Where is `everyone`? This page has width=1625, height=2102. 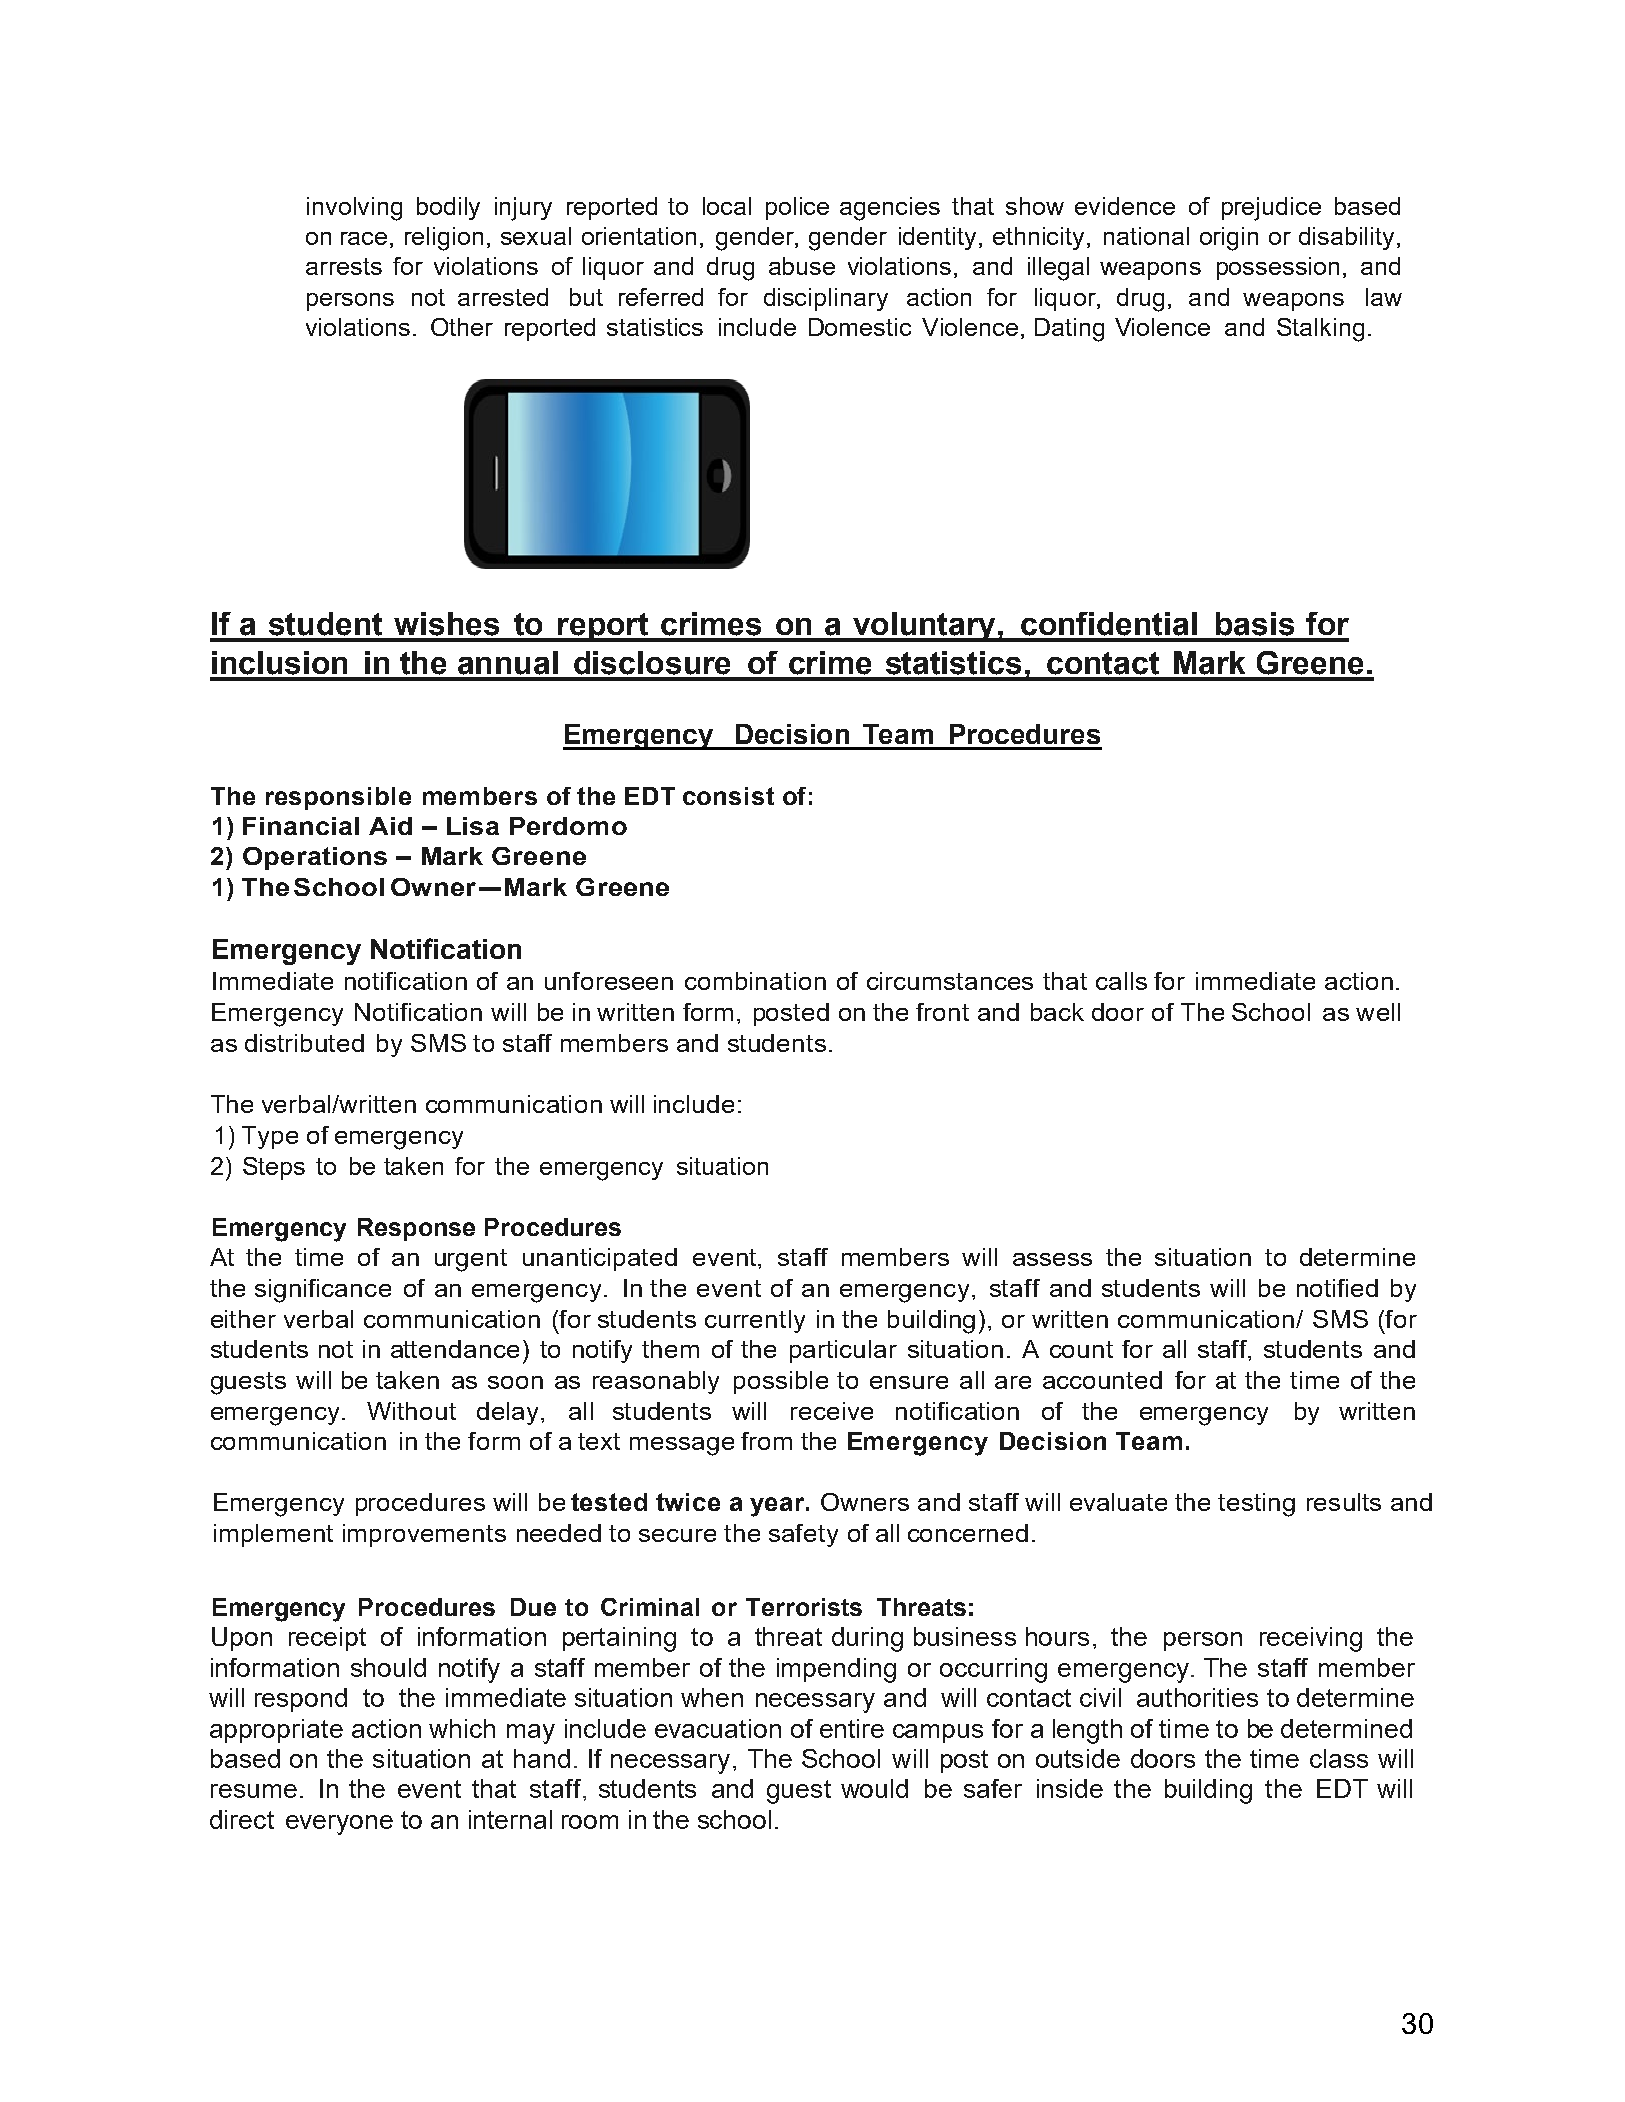
everyone is located at coordinates (339, 1825).
